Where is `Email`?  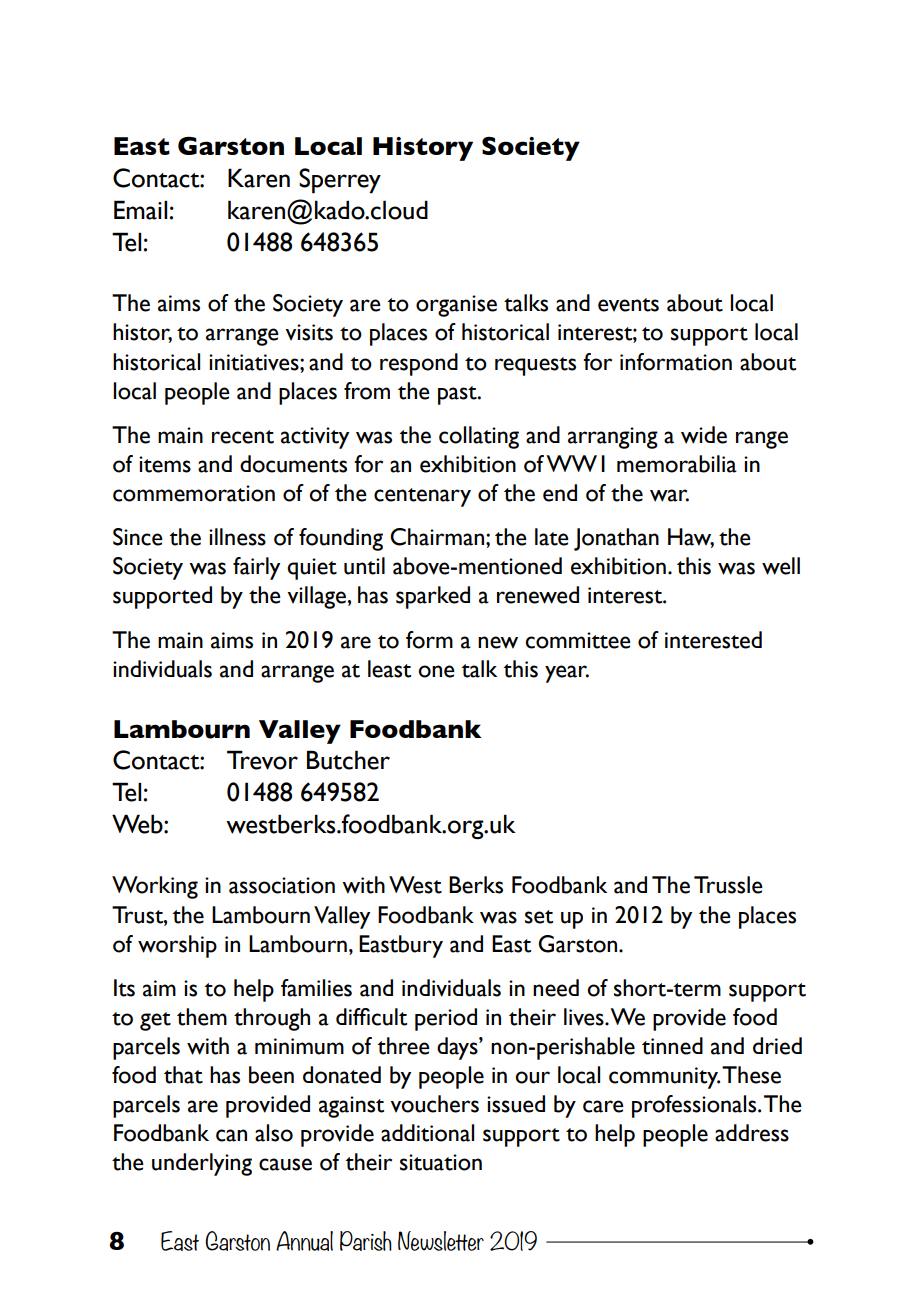 Email is located at coordinates (140, 210).
